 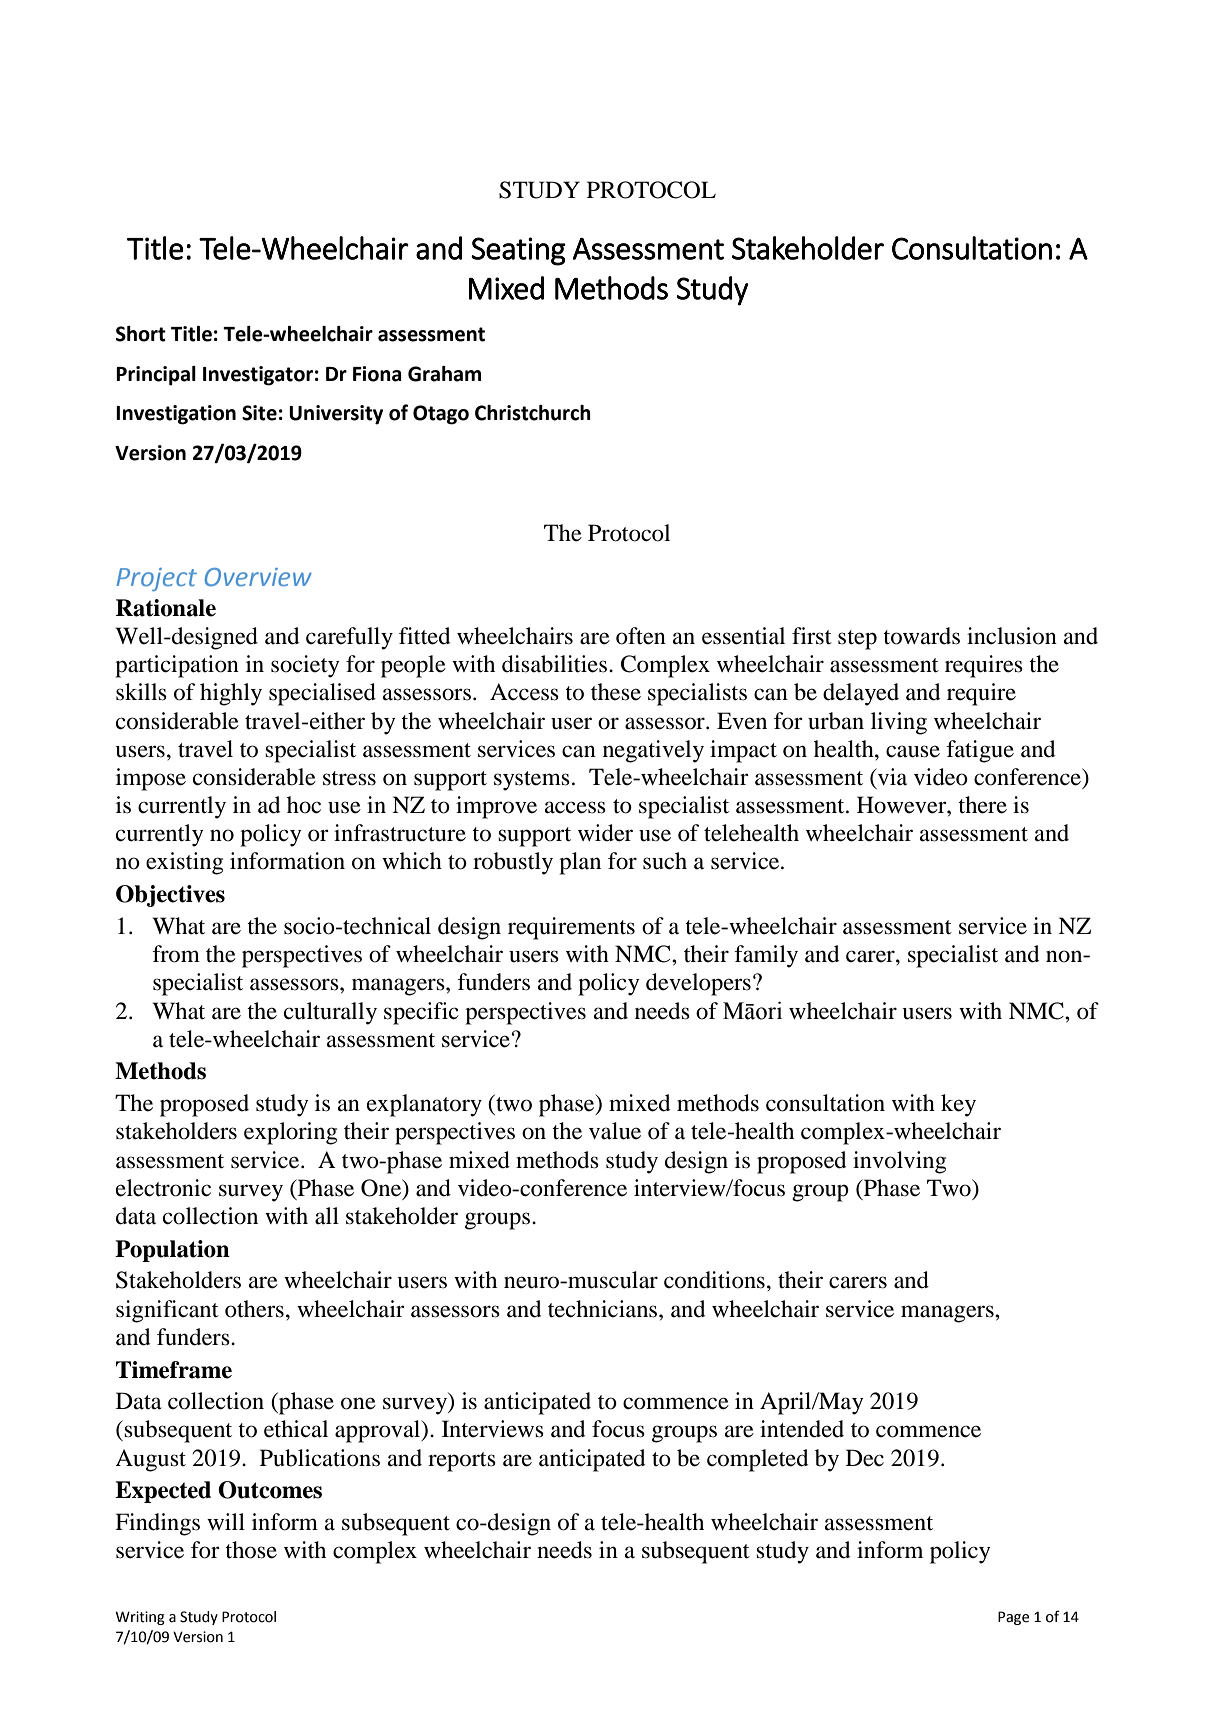 I want to click on Christchurch, so click(x=533, y=413).
